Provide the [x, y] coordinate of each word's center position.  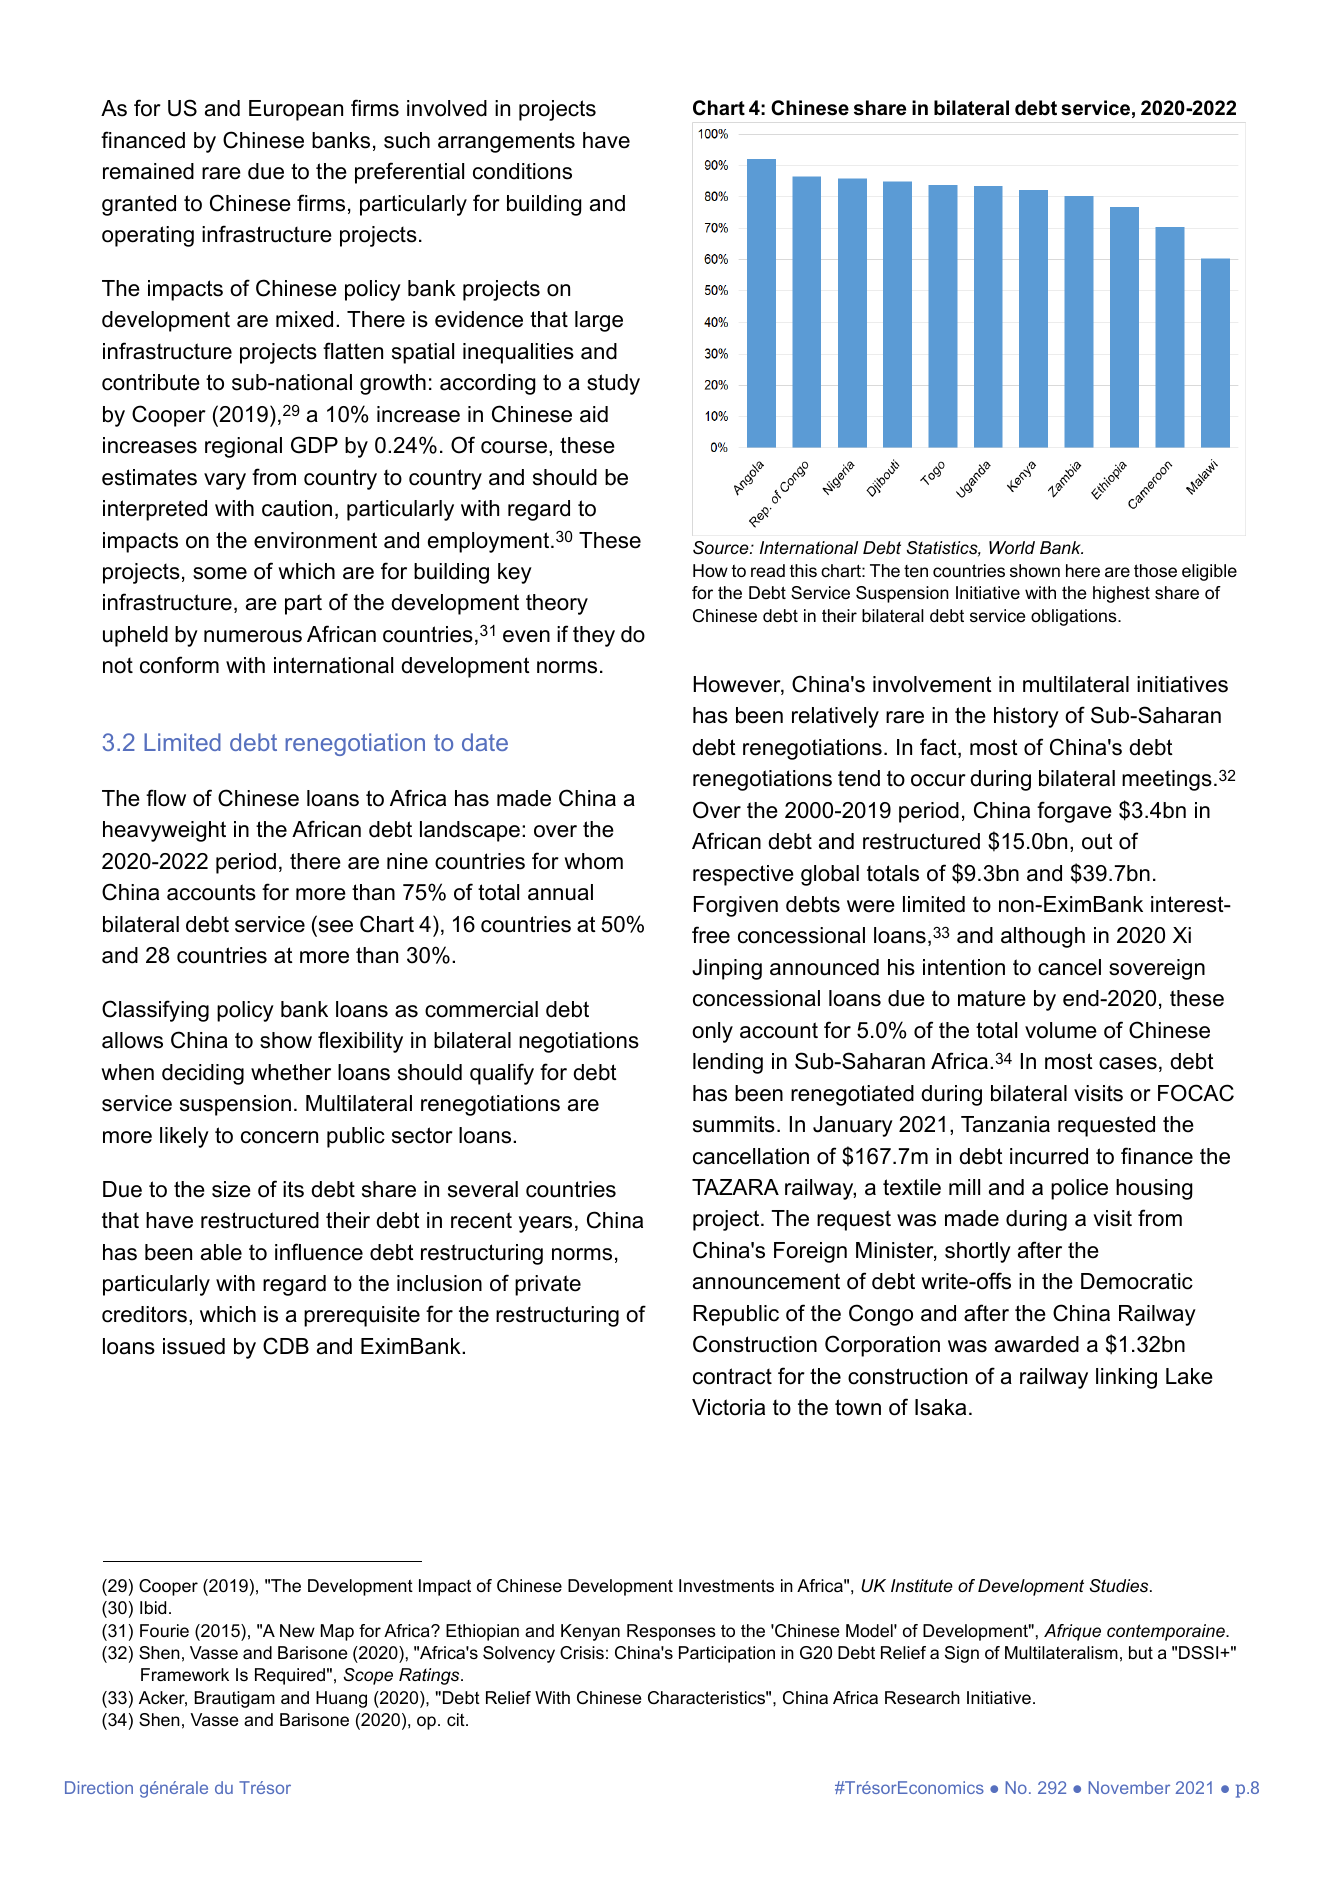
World [1012, 547]
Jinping [727, 969]
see [336, 926]
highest [1121, 594]
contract [732, 1376]
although [1043, 937]
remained [148, 171]
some [220, 573]
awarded [1037, 1344]
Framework [185, 1675]
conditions [522, 171]
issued [194, 1346]
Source [722, 548]
